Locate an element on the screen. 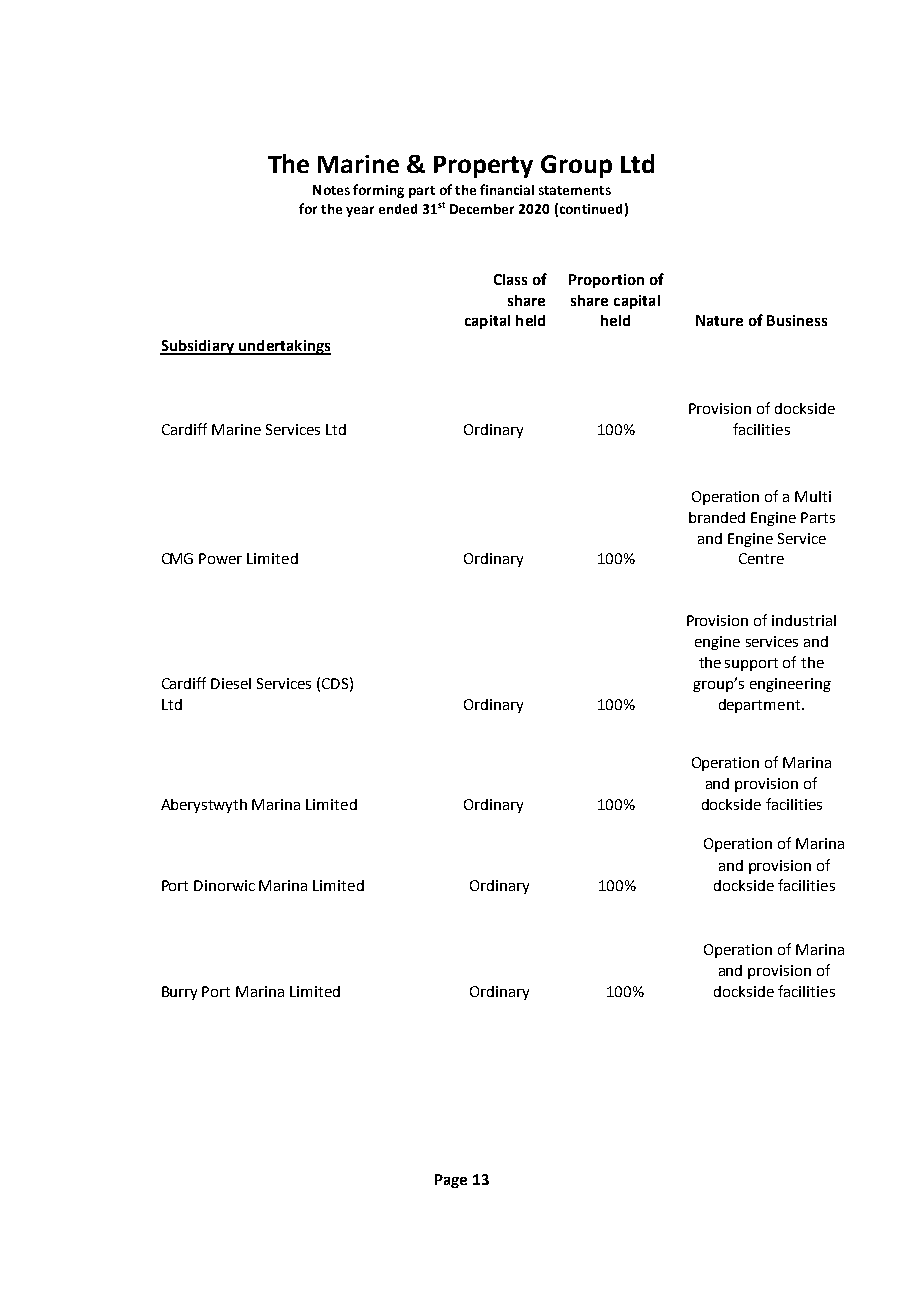  branded is located at coordinates (717, 517).
